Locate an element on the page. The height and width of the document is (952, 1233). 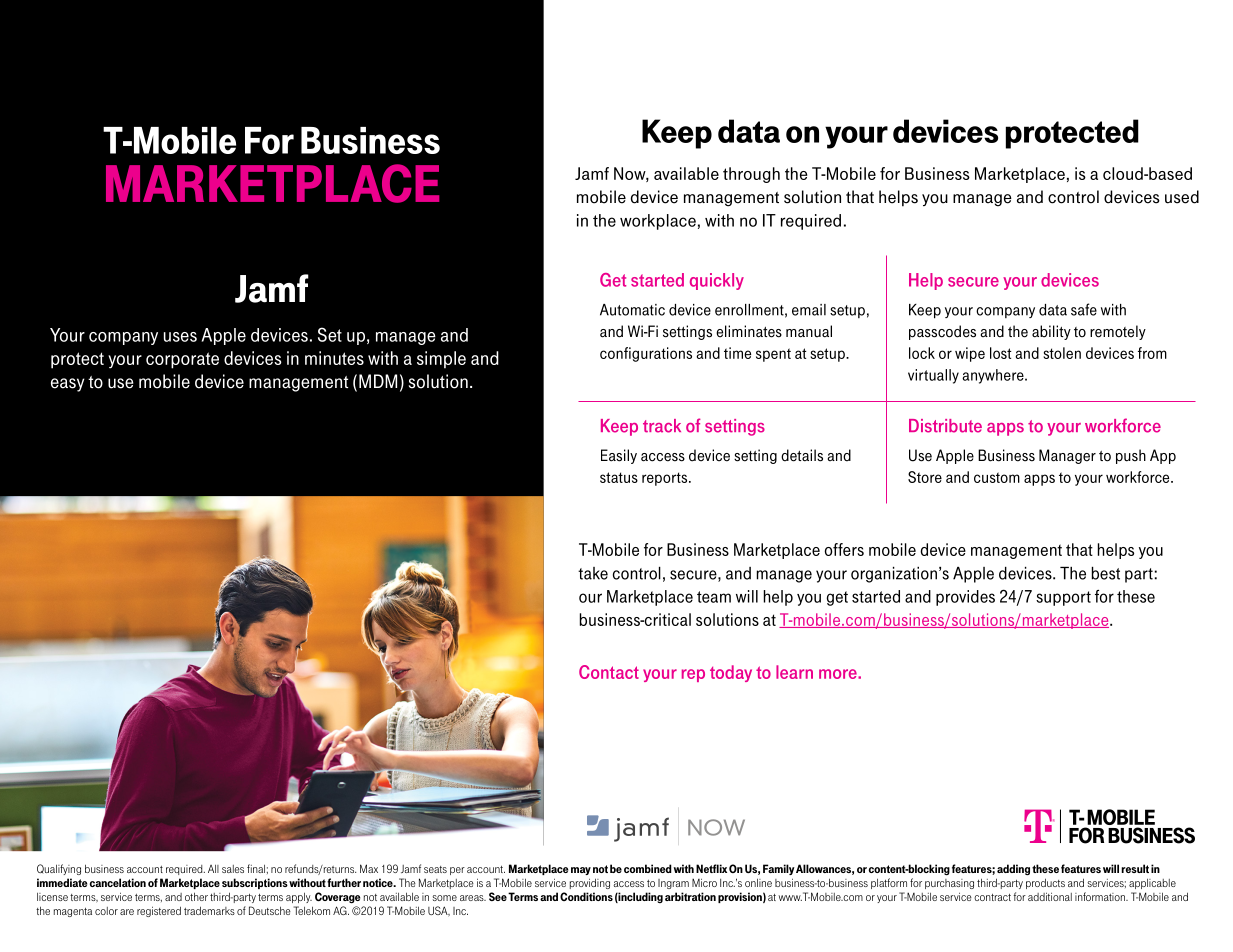
corporate is located at coordinates (182, 360).
